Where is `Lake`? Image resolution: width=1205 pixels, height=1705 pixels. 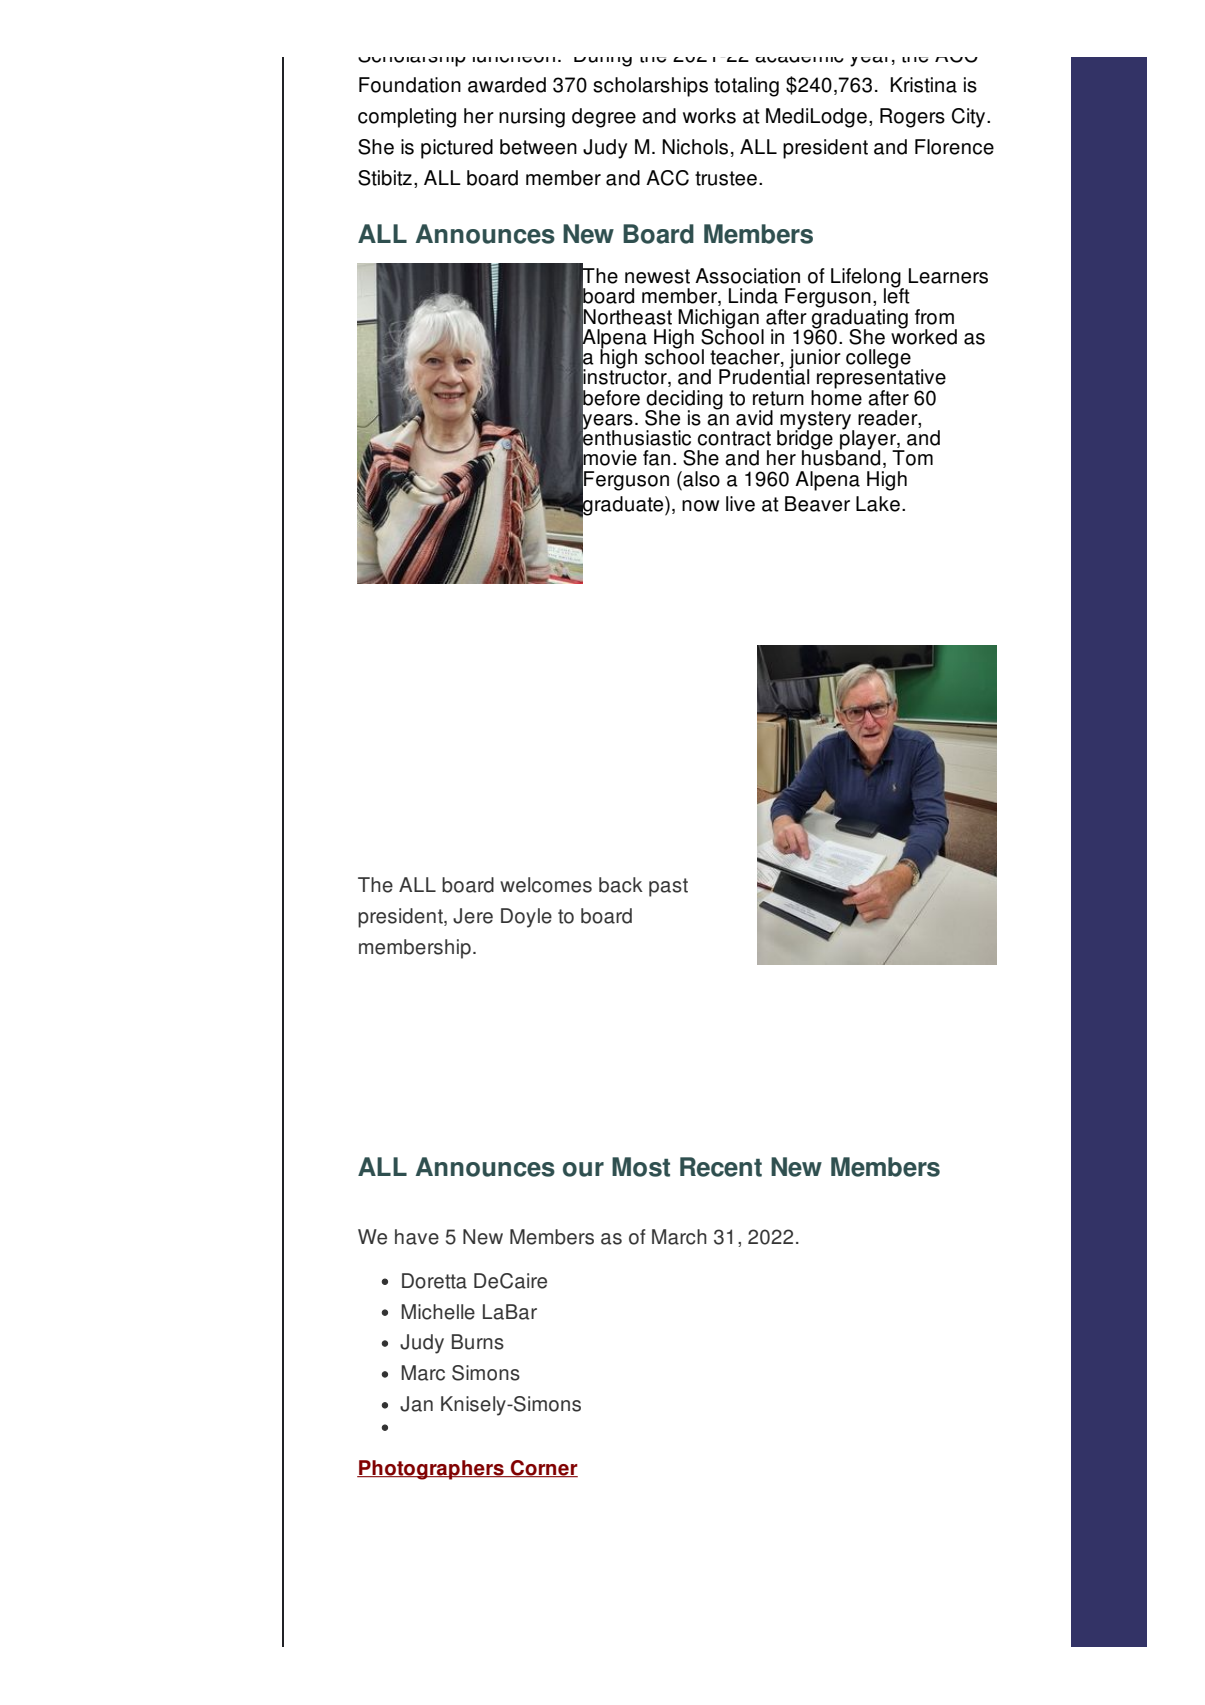
Lake is located at coordinates (878, 504).
